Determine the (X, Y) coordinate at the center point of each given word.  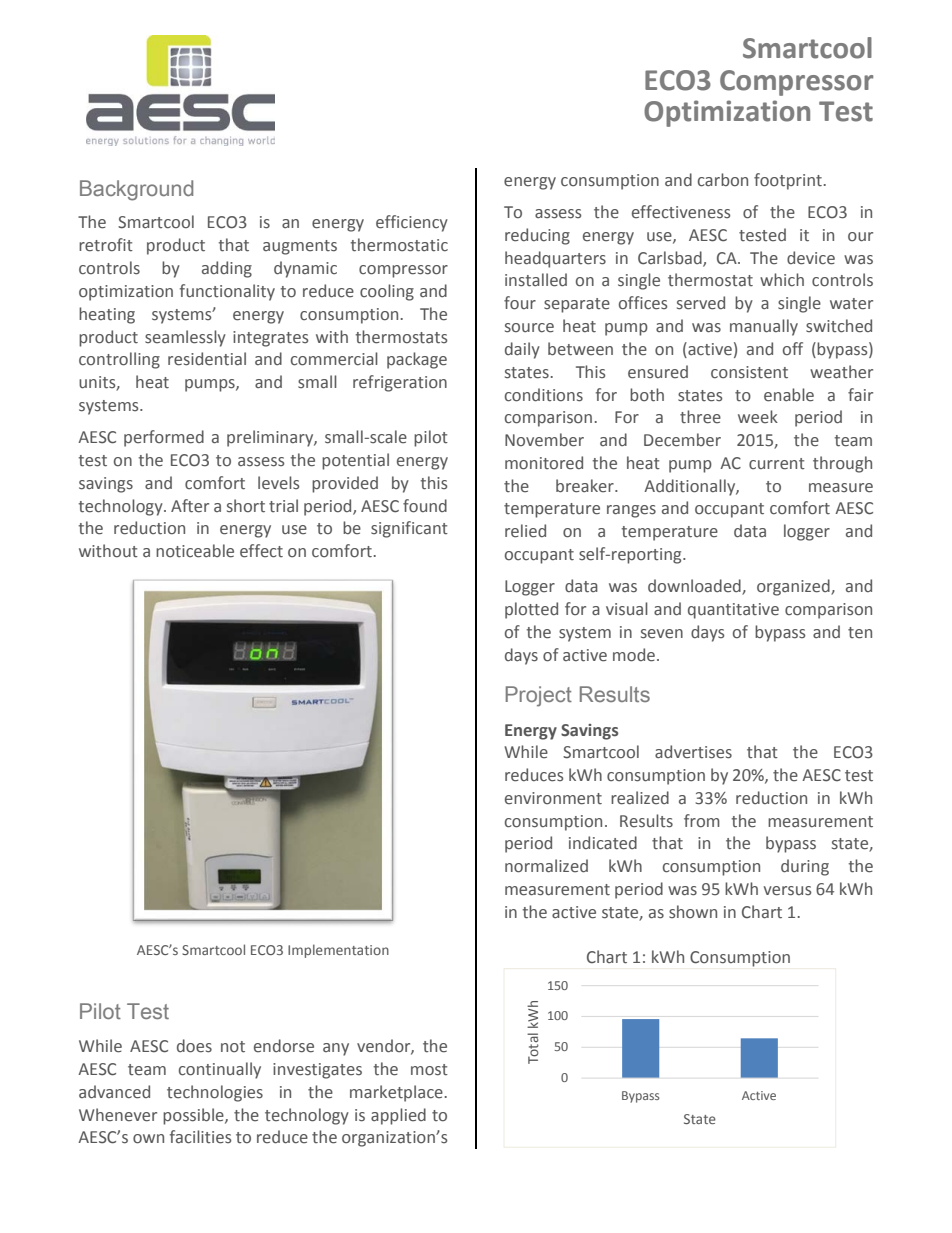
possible (194, 1116)
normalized (546, 866)
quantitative (733, 611)
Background (136, 190)
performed (164, 438)
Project (539, 696)
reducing (537, 236)
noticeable (195, 551)
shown (693, 912)
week (758, 417)
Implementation (338, 951)
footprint (788, 181)
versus (787, 891)
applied (398, 1116)
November (544, 440)
